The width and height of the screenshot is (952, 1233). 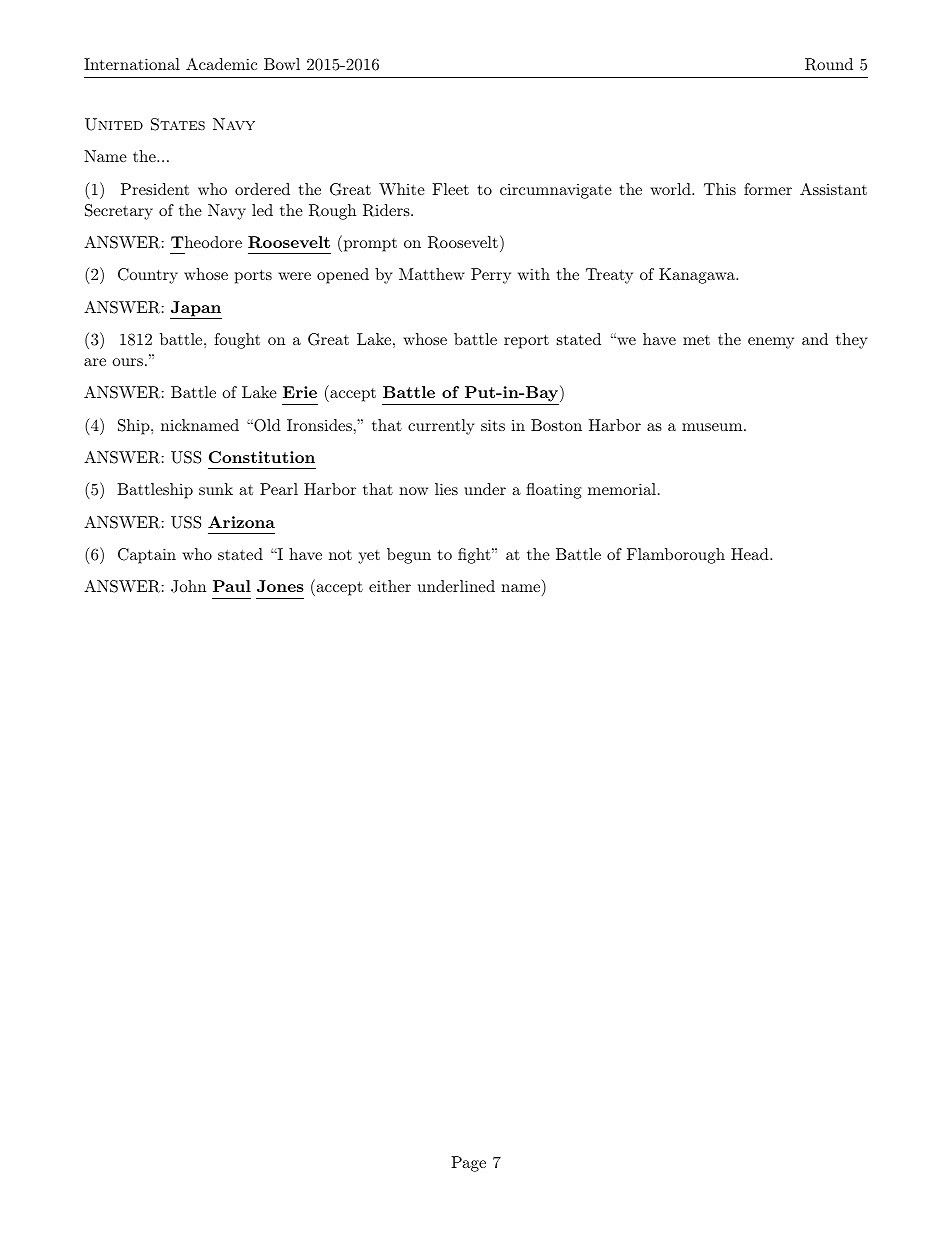 What do you see at coordinates (526, 341) in the screenshot?
I see `report` at bounding box center [526, 341].
